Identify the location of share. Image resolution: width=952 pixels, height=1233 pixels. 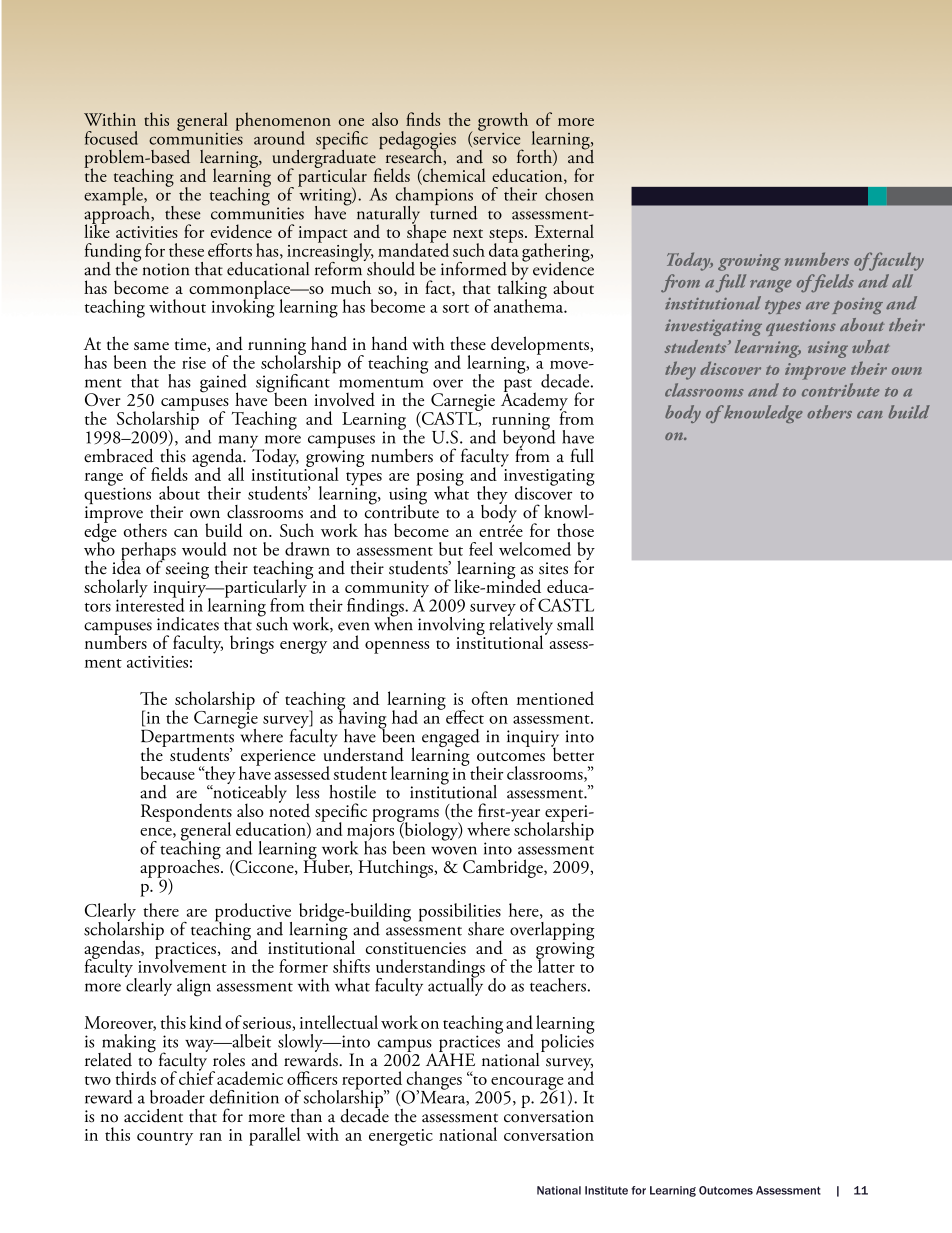
(486, 929).
